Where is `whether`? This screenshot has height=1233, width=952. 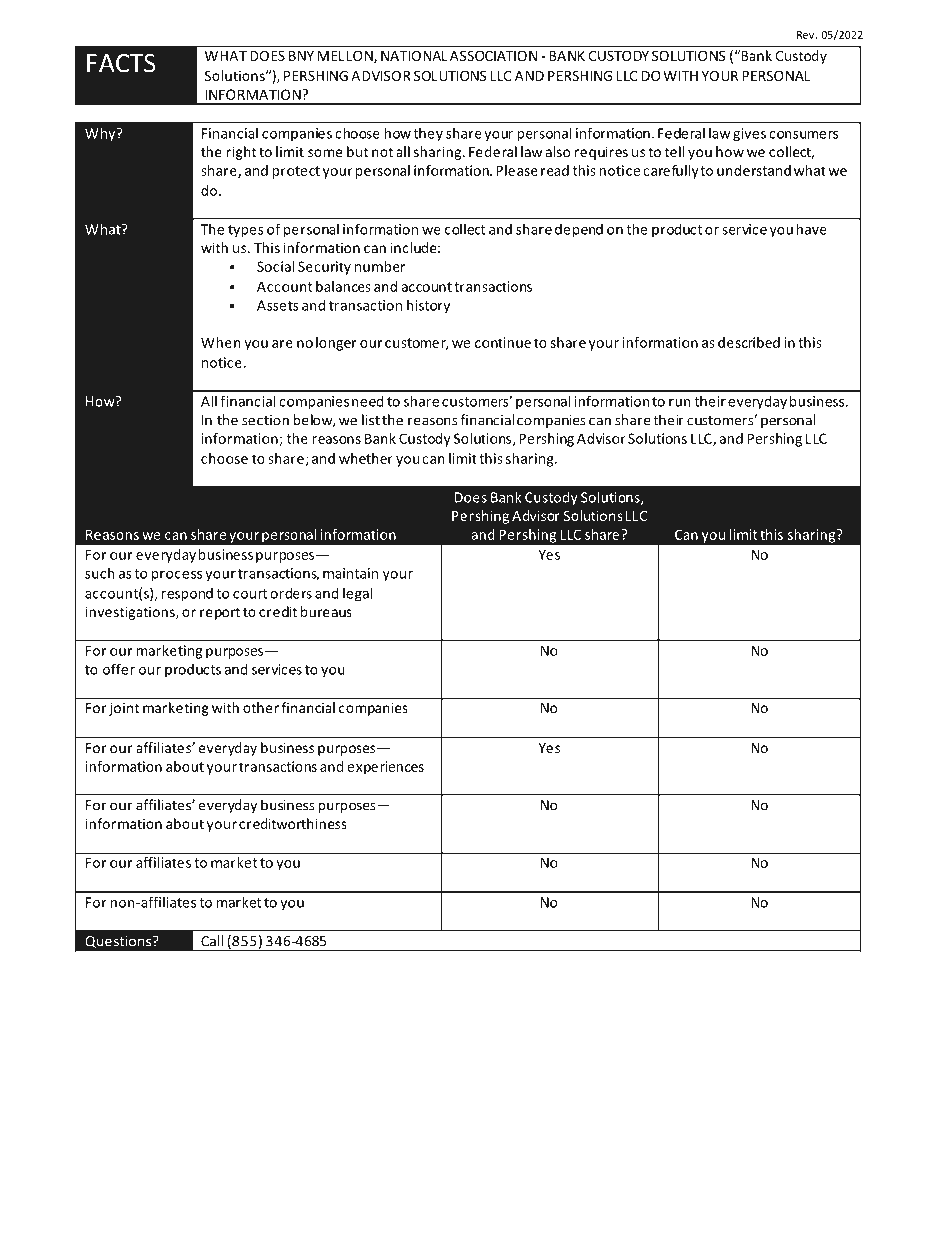 whether is located at coordinates (366, 458).
